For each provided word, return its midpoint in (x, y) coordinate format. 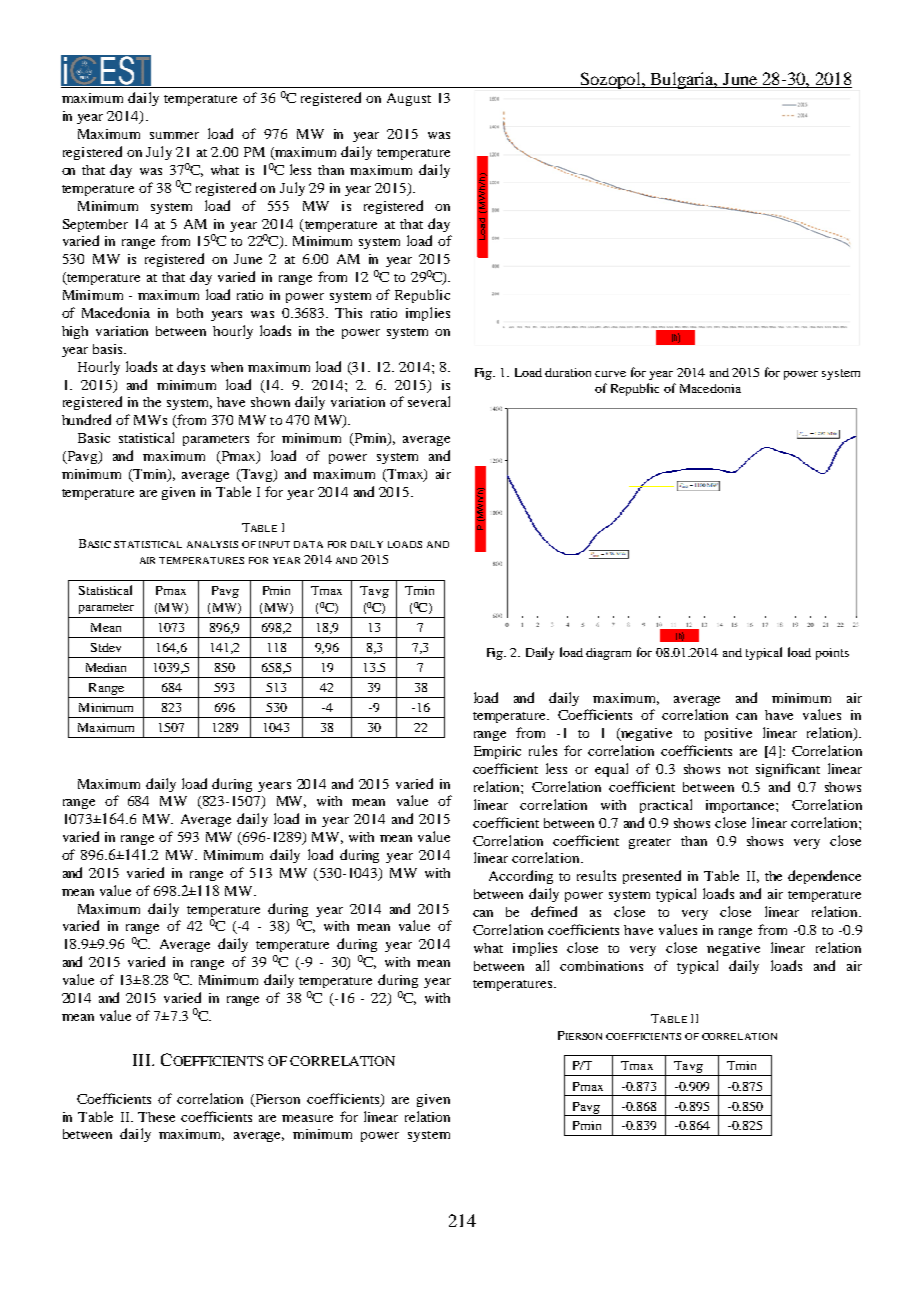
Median (106, 667)
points (832, 654)
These (156, 1117)
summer (174, 135)
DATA (308, 544)
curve (610, 374)
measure (307, 1118)
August (409, 99)
